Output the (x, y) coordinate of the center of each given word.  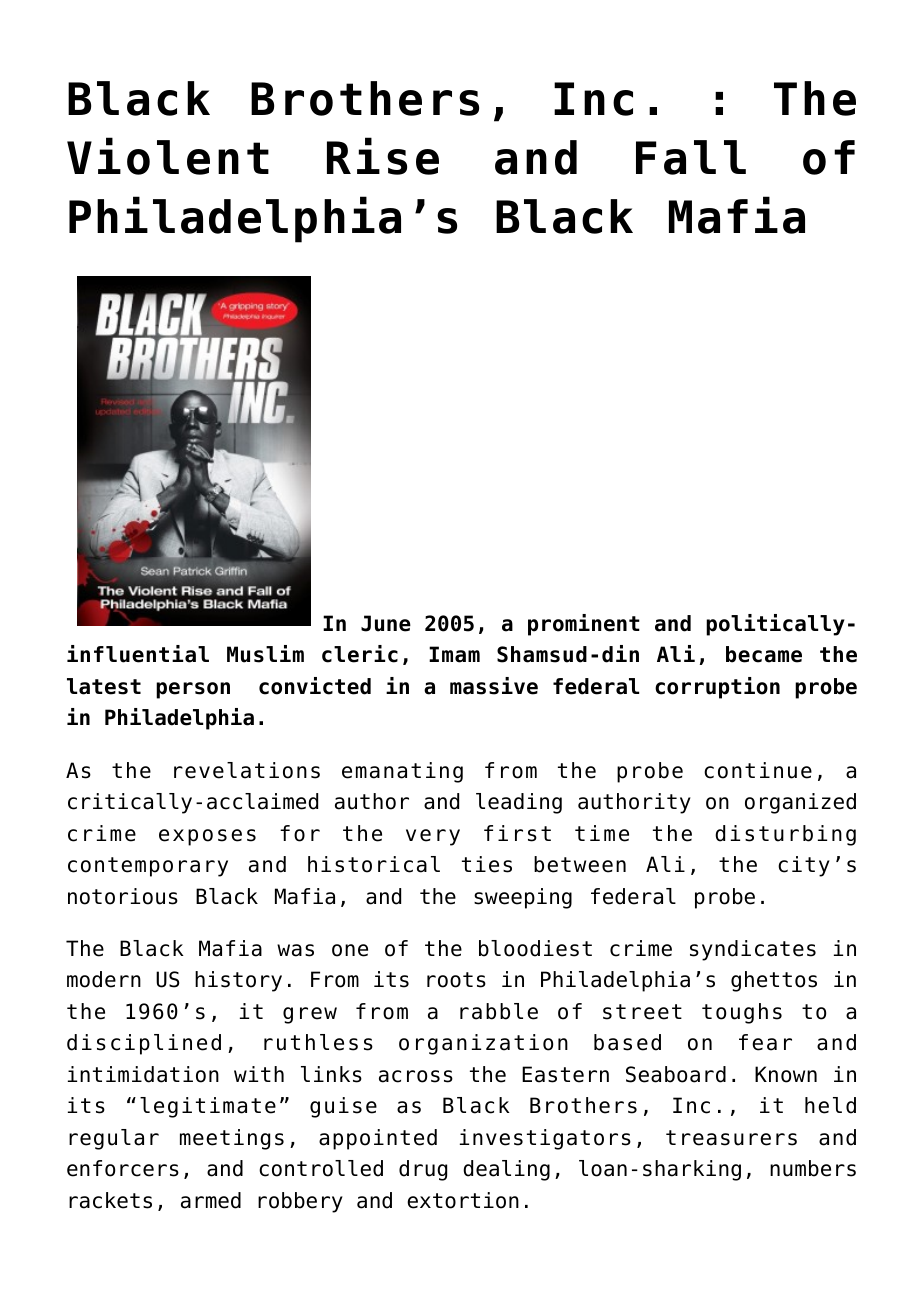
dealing (506, 1170)
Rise (383, 156)
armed (211, 1200)
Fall (691, 157)
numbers (813, 1168)
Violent (168, 156)
